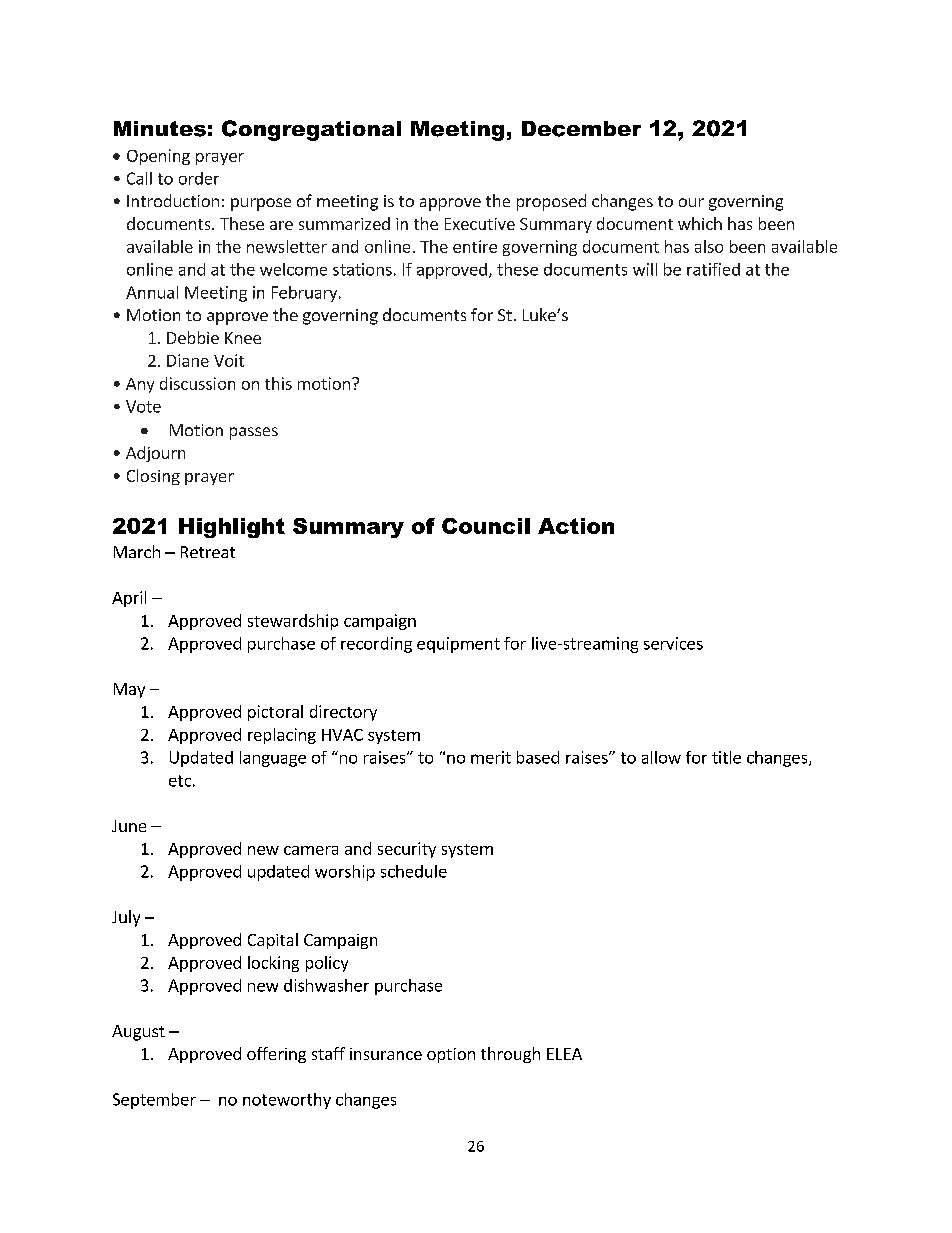 This document has height=1233, width=952. Describe the element at coordinates (407, 850) in the document. I see `security` at that location.
